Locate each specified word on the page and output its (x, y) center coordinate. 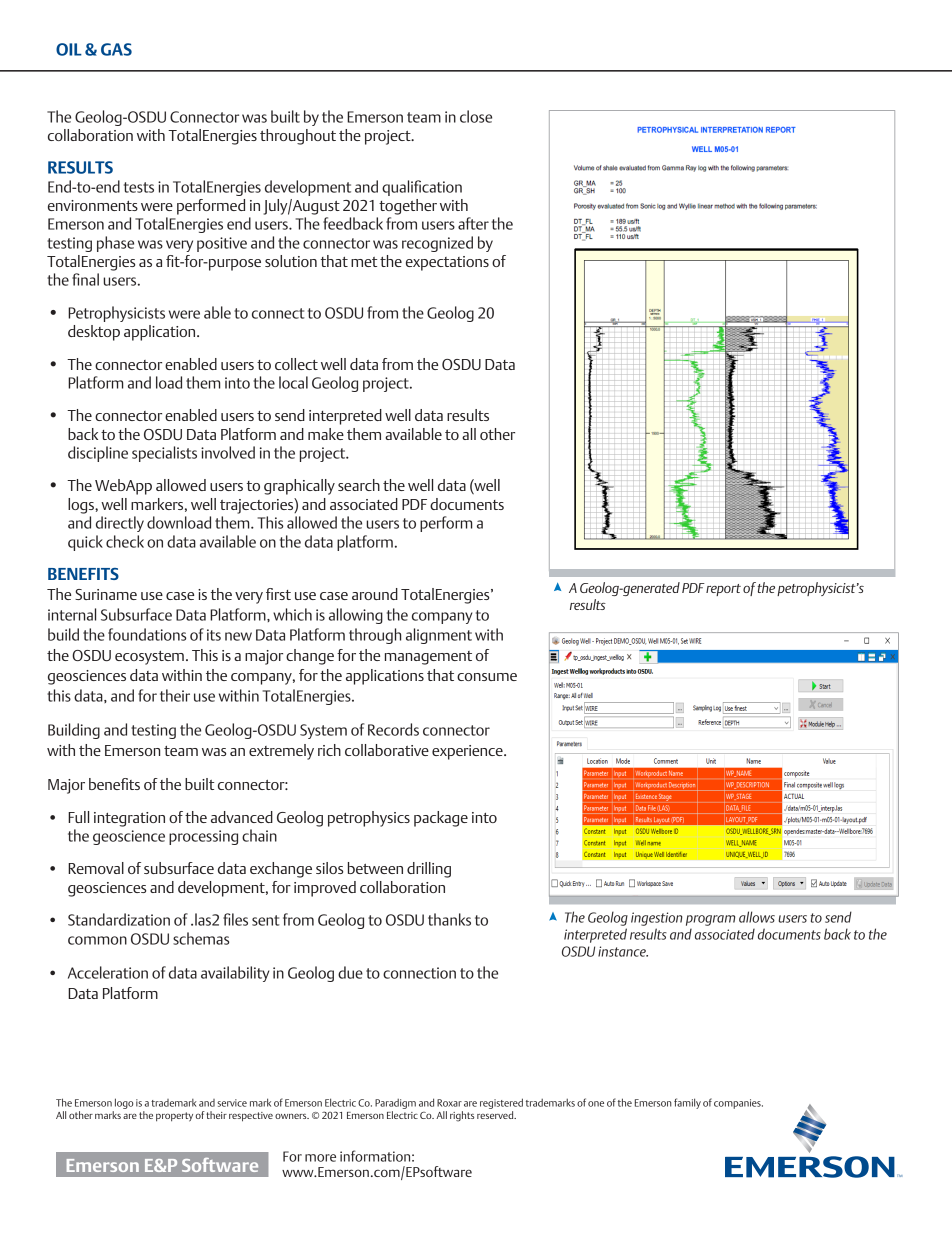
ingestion (657, 919)
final (85, 279)
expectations (447, 263)
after (473, 223)
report (723, 590)
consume (487, 677)
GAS (116, 49)
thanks (449, 919)
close (476, 116)
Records (393, 729)
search (359, 485)
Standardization (119, 919)
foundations (147, 634)
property (174, 1117)
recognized (437, 244)
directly (120, 524)
